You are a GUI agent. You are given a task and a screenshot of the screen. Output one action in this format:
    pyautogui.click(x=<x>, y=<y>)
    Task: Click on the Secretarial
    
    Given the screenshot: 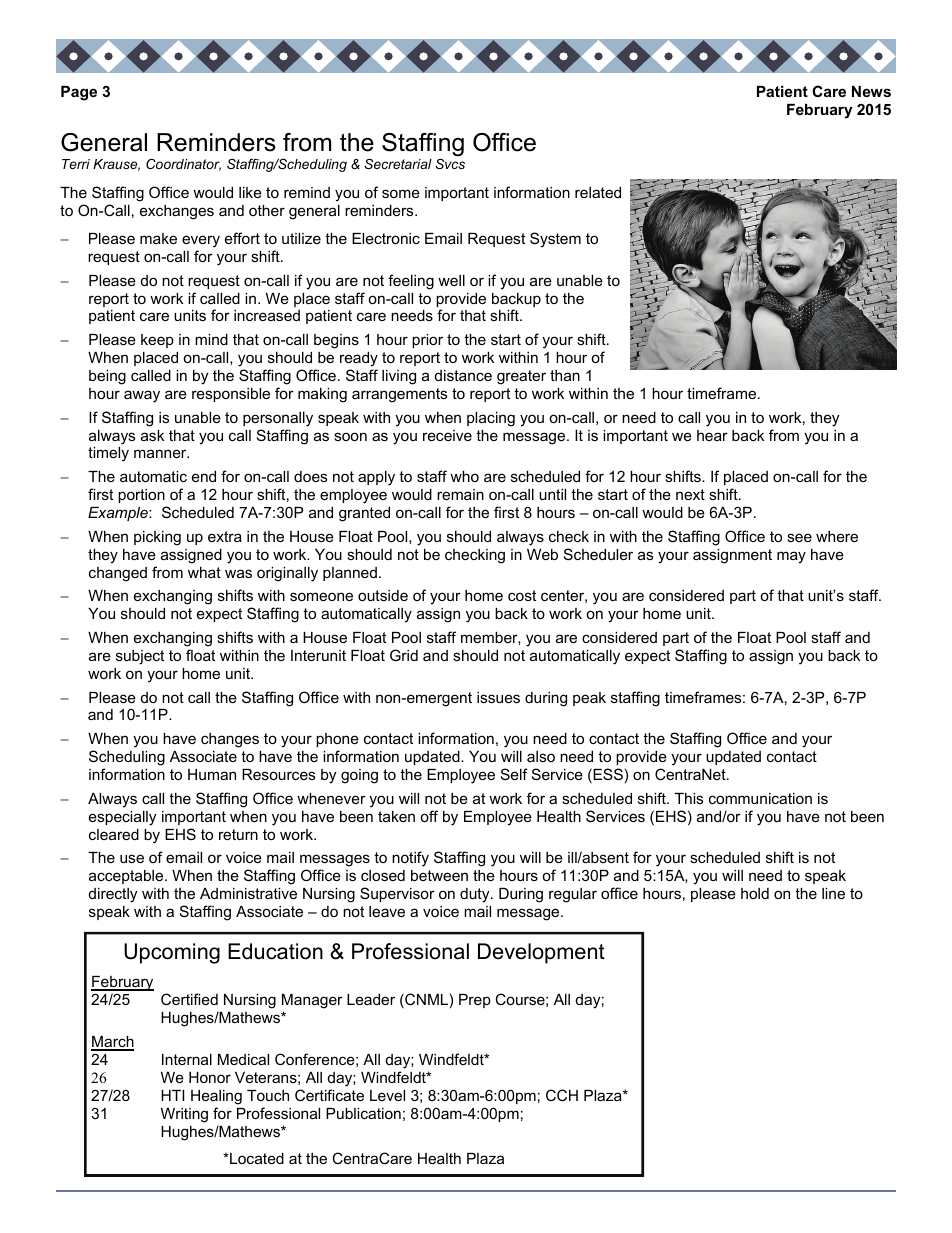 What is the action you would take?
    pyautogui.click(x=398, y=164)
